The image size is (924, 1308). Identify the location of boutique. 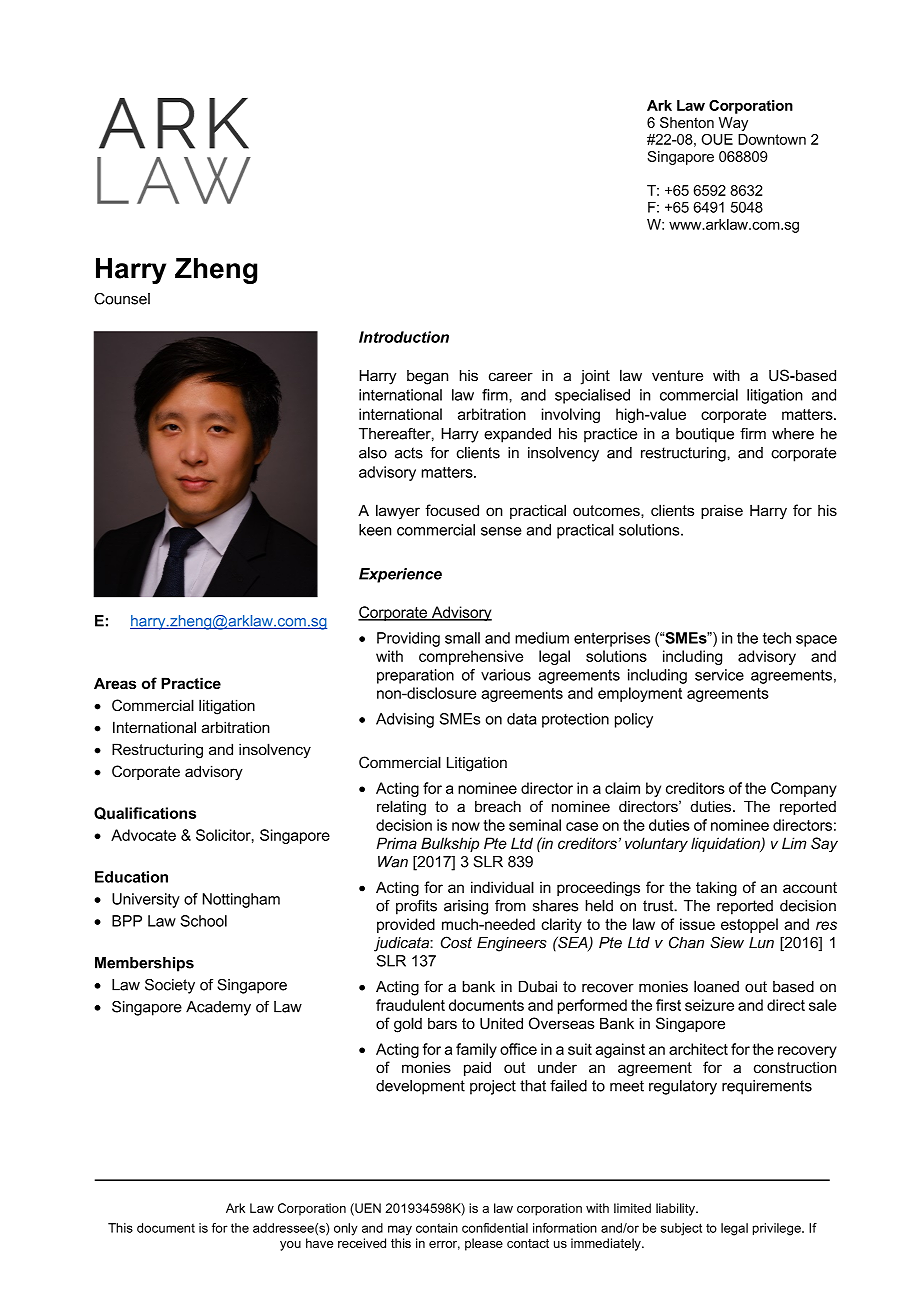
(705, 435).
